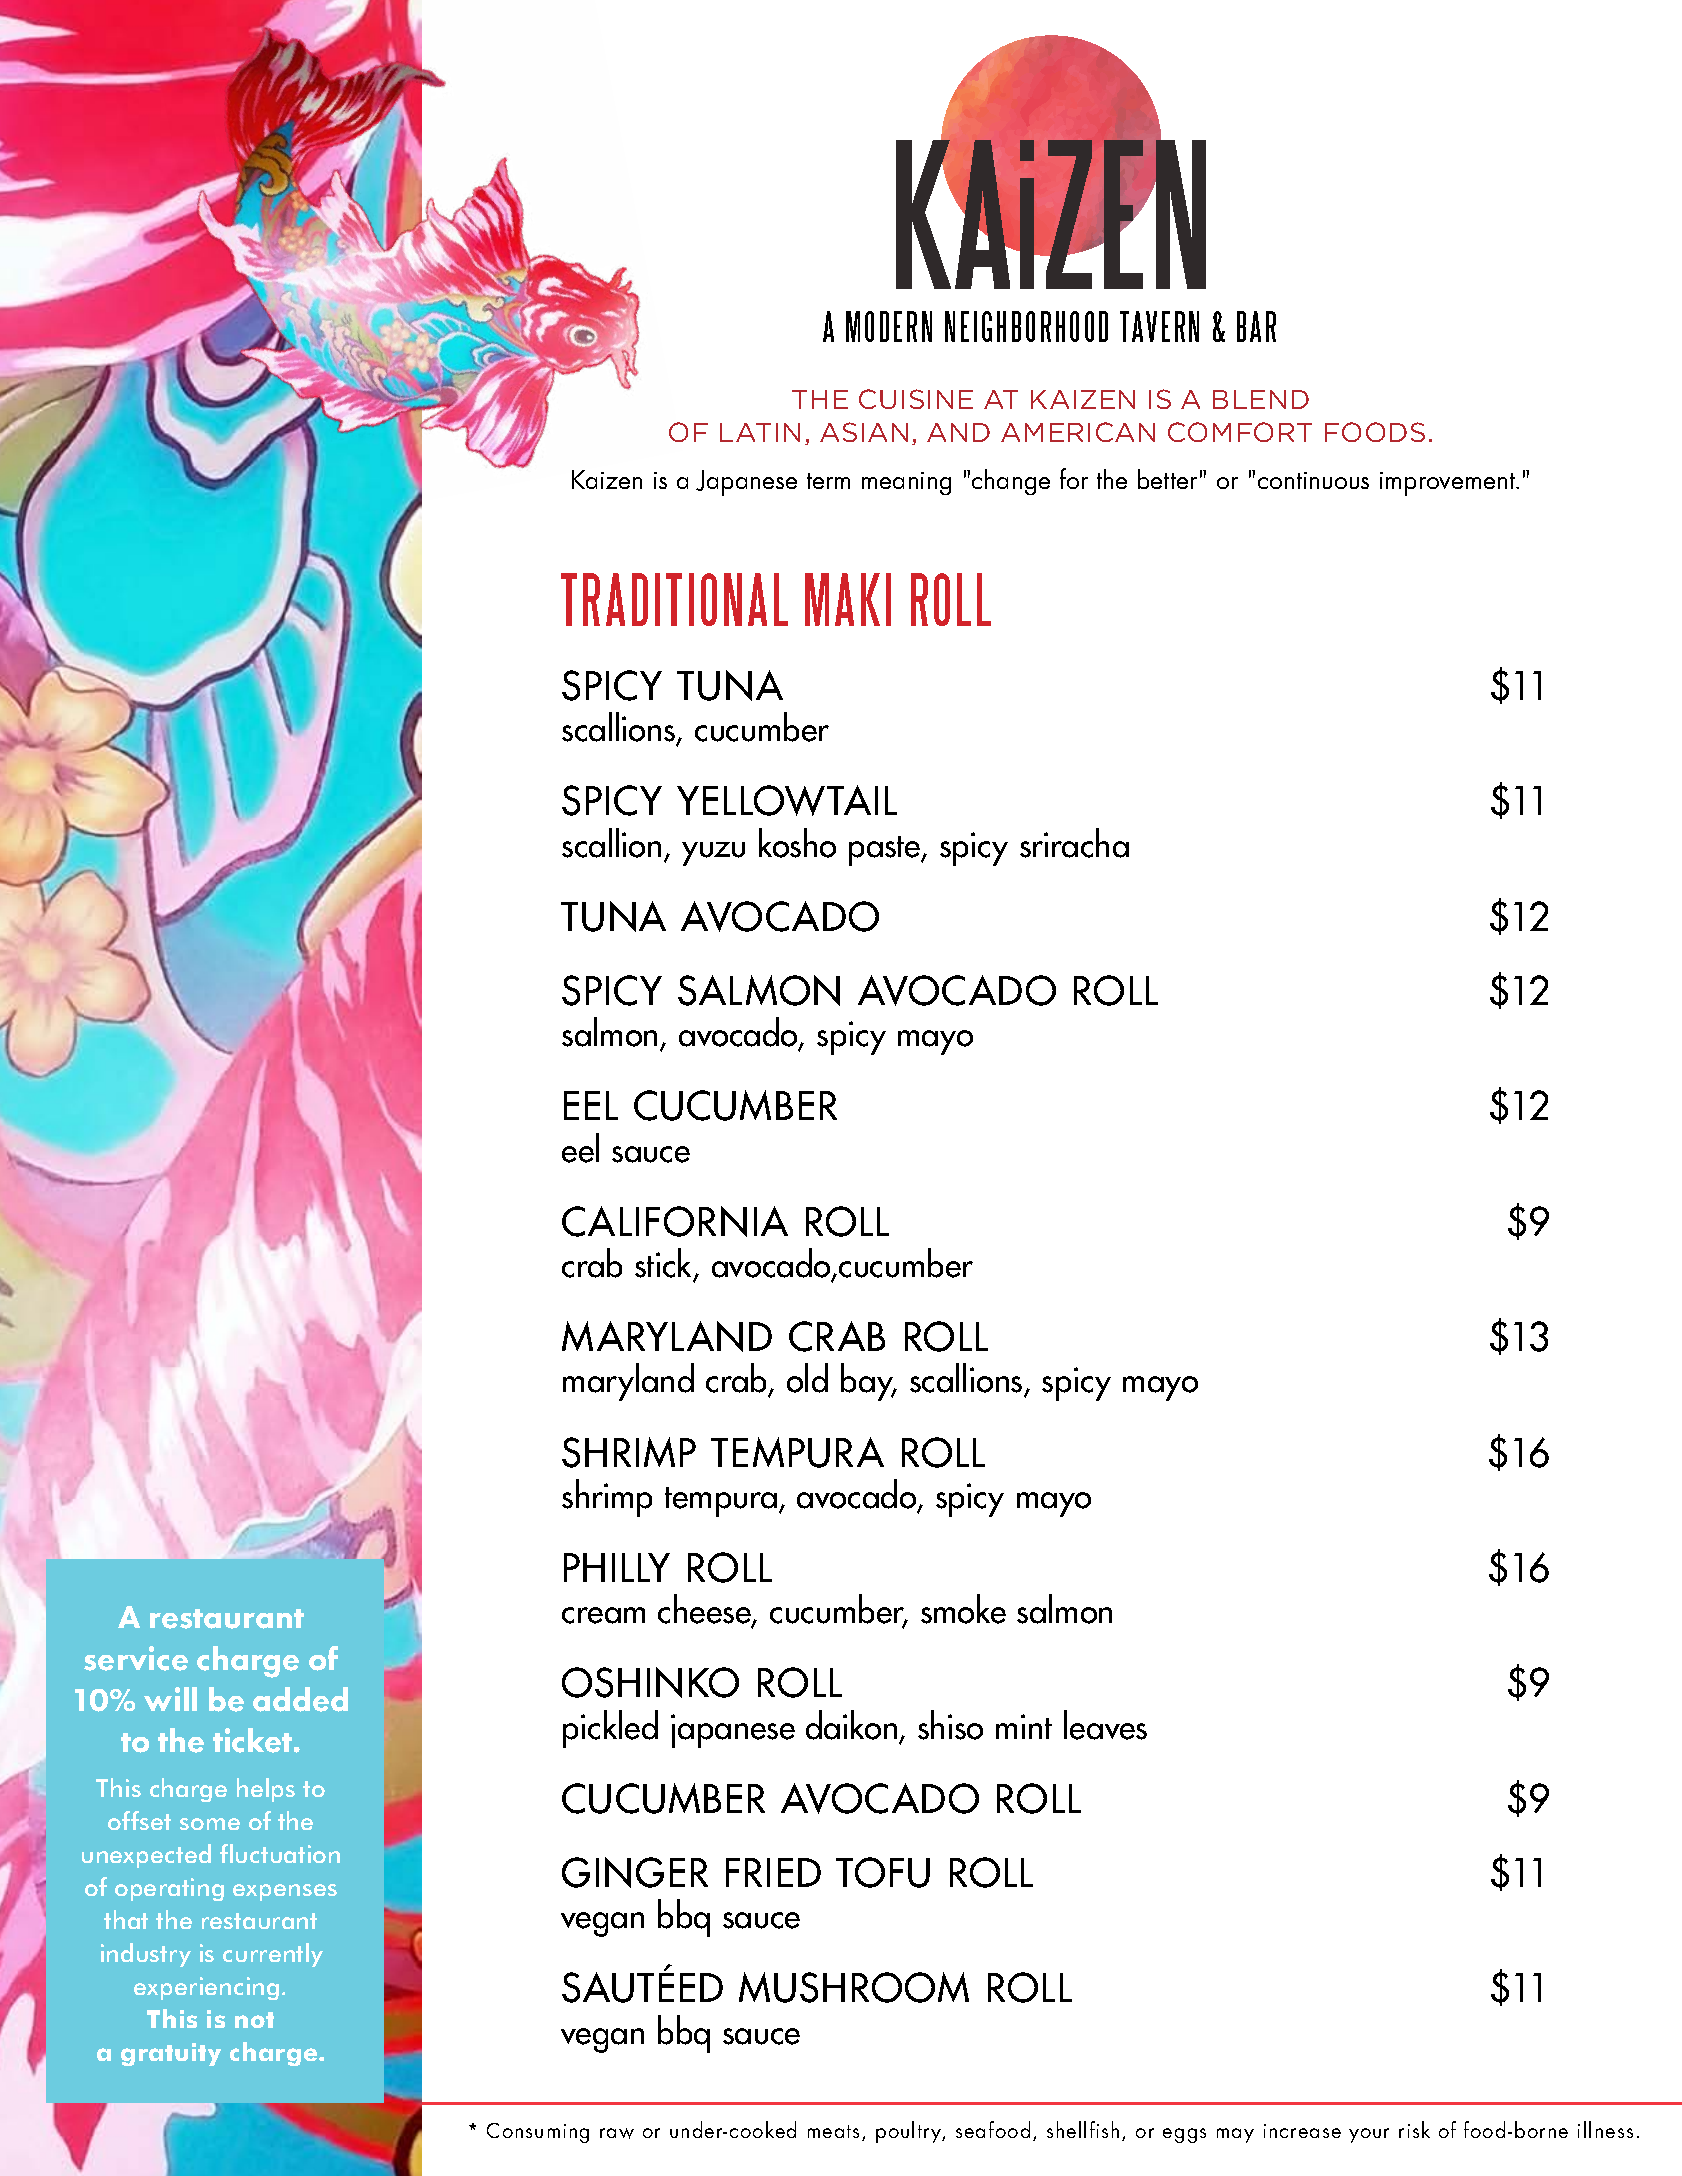  I want to click on leaves, so click(1105, 1725).
